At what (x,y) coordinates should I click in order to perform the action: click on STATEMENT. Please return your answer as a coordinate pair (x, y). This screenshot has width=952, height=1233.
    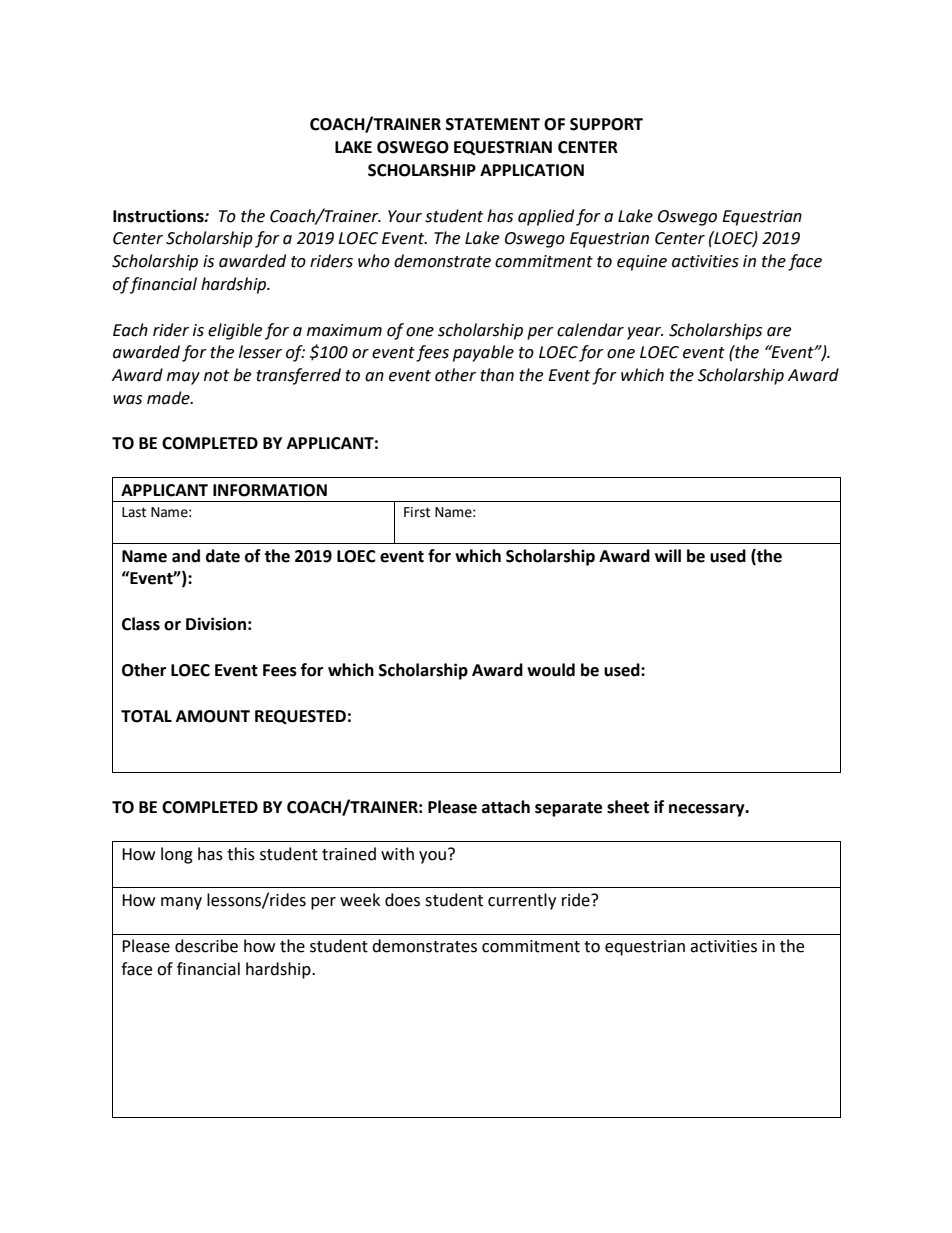
    Looking at the image, I should click on (493, 124).
